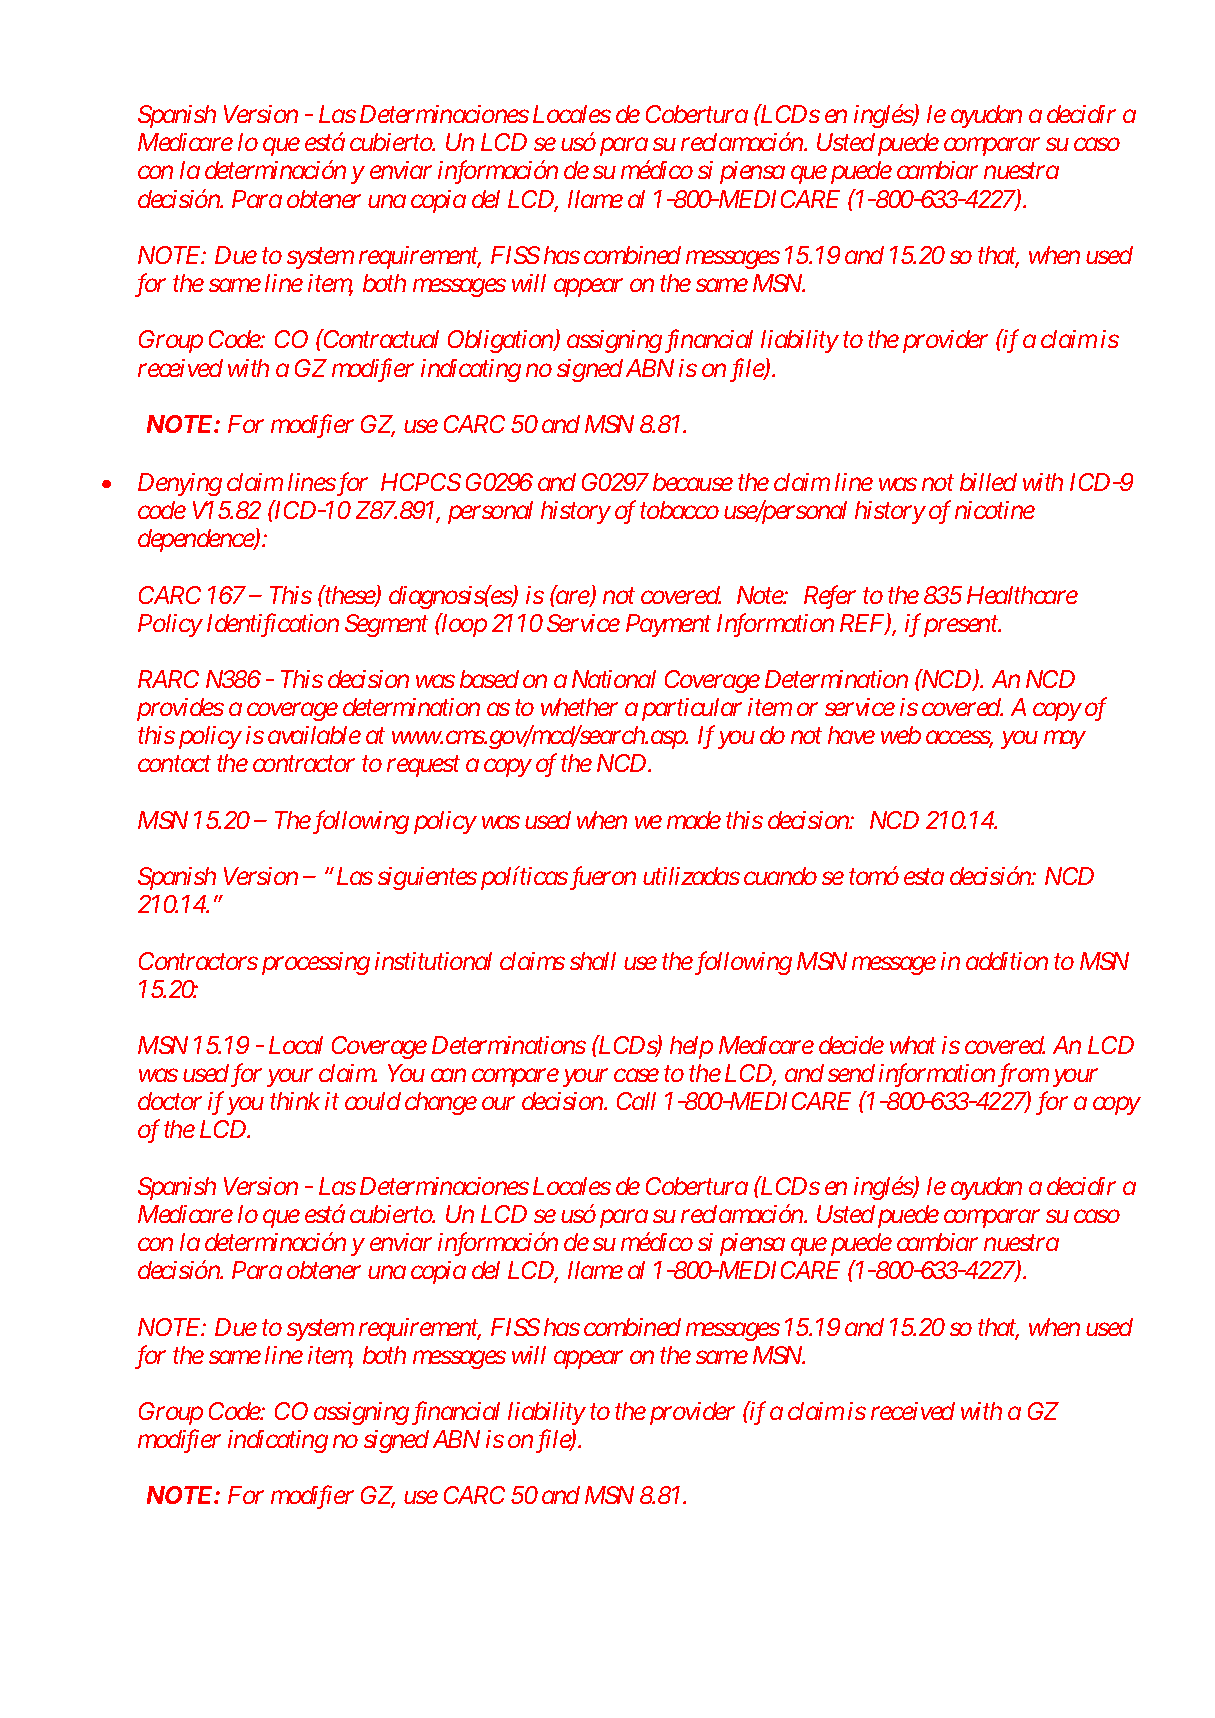  I want to click on what, so click(913, 1045).
